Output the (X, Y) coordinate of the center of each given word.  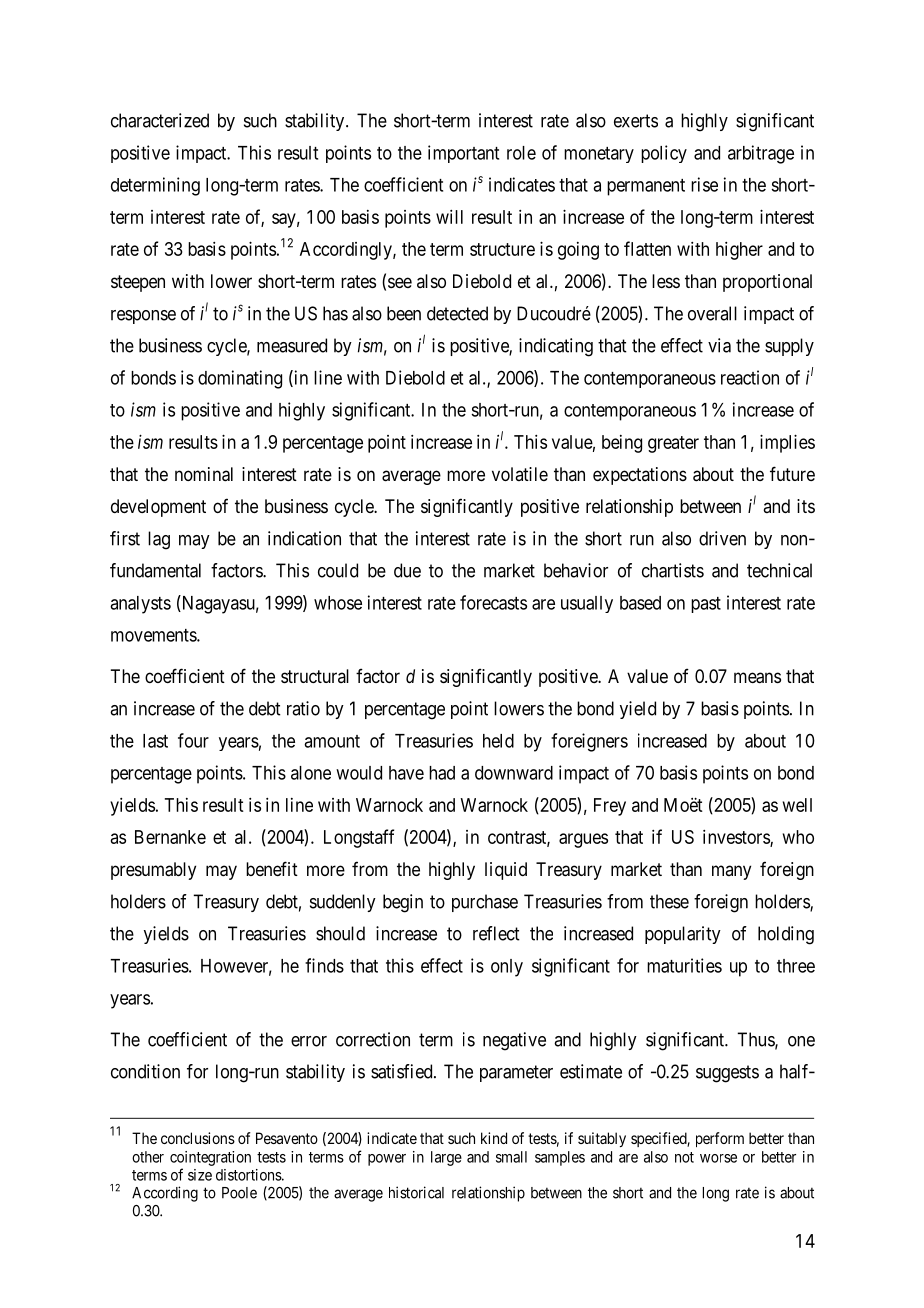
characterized (160, 120)
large (446, 1158)
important (463, 154)
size (200, 1175)
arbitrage (761, 154)
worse (718, 1158)
